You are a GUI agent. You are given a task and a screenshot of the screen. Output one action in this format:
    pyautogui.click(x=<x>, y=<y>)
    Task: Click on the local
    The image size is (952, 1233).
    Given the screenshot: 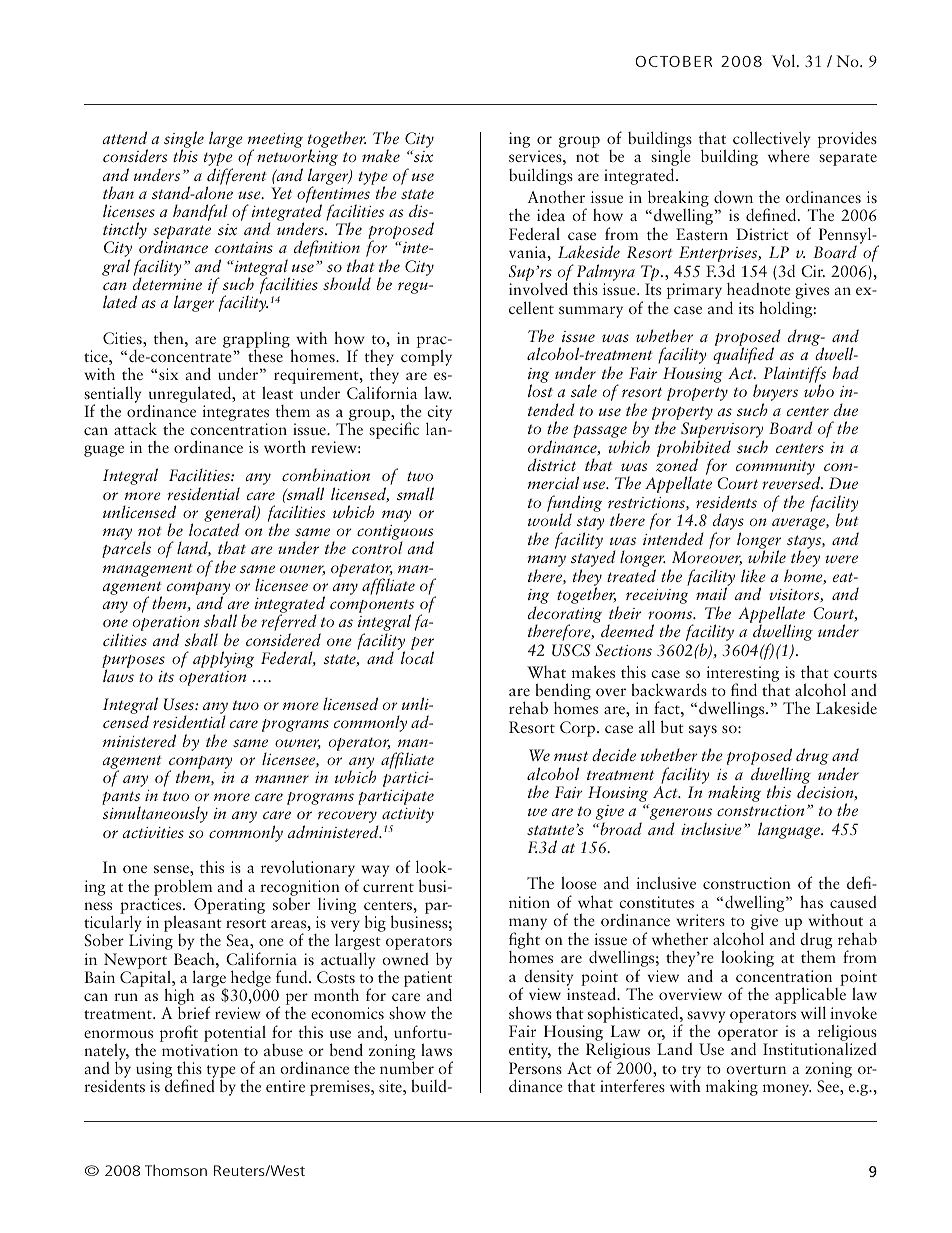 What is the action you would take?
    pyautogui.click(x=417, y=656)
